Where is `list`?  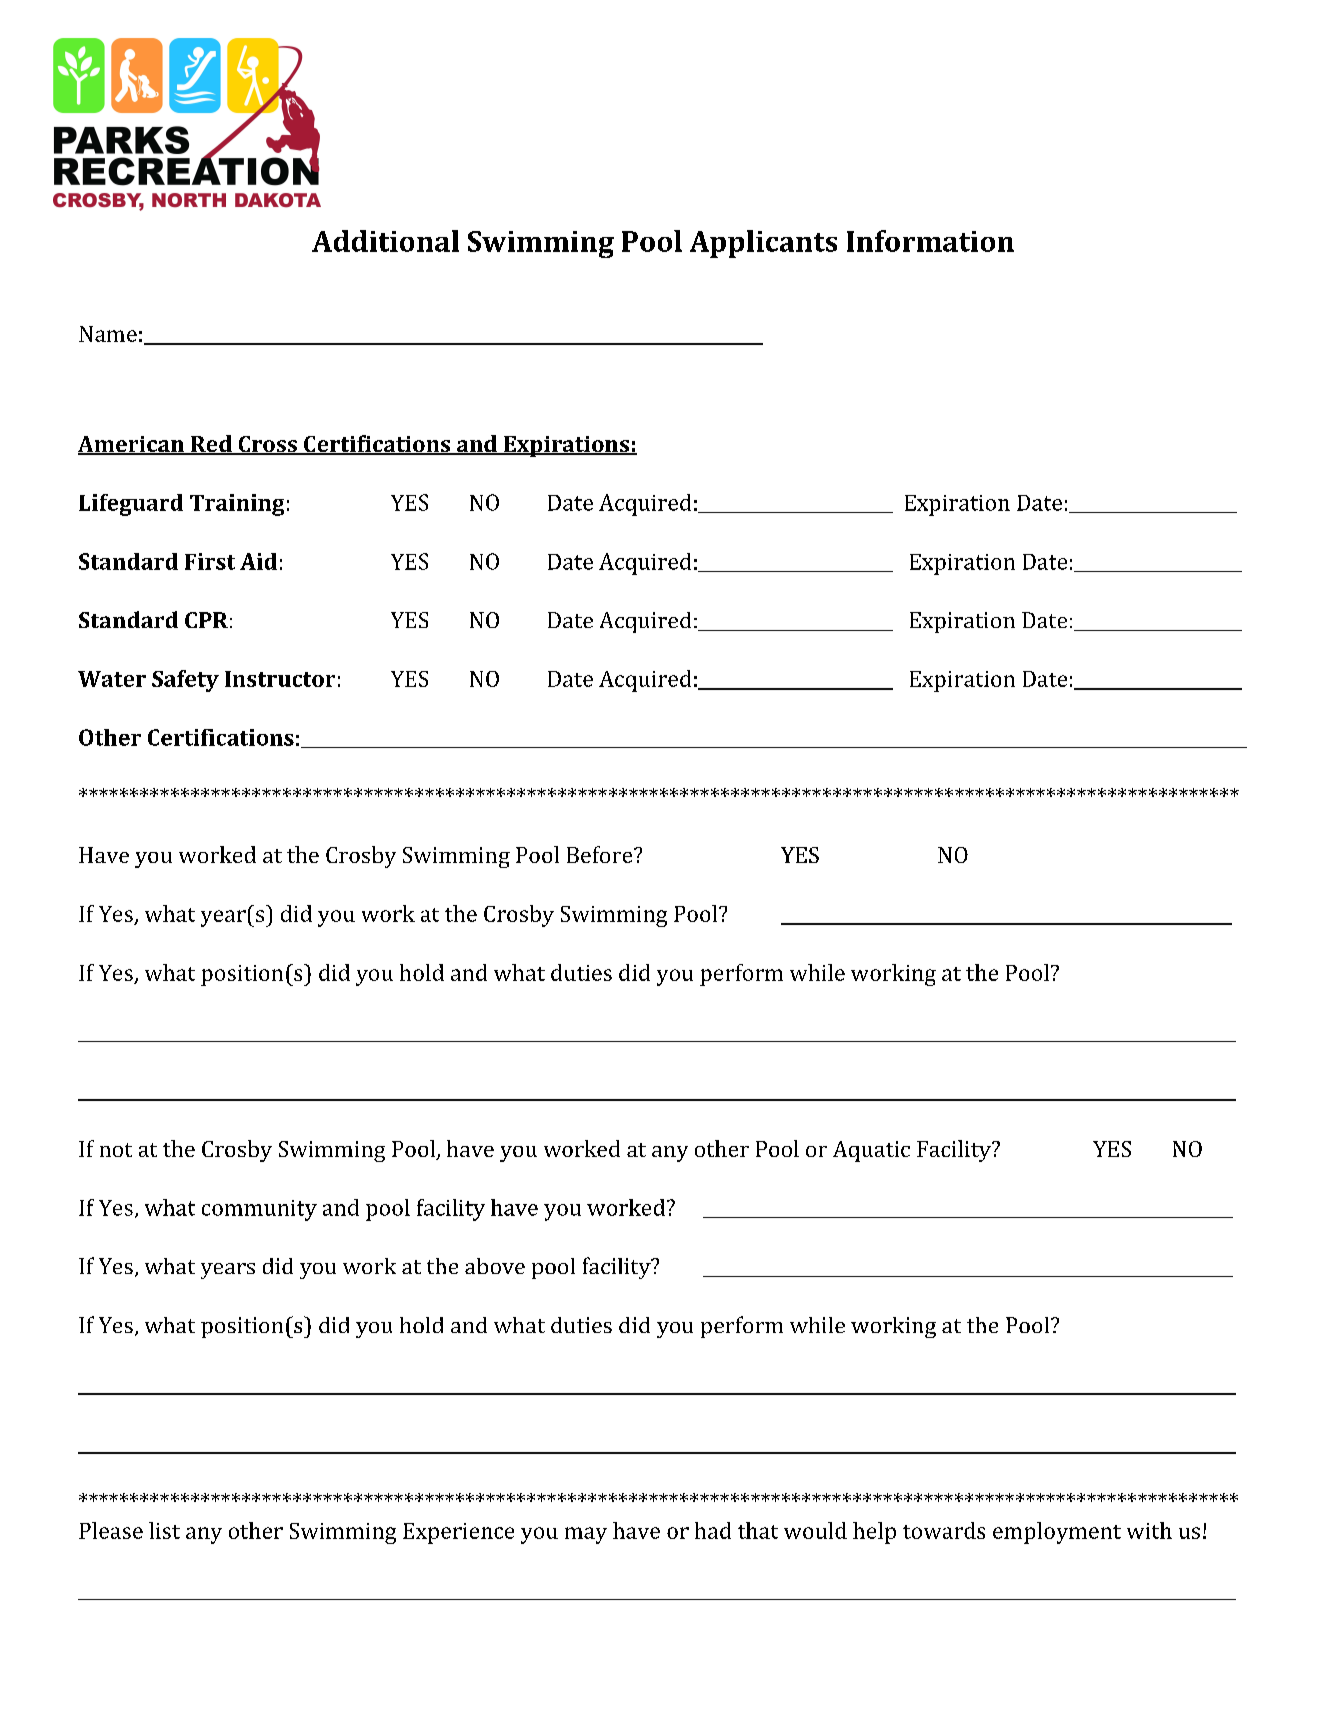
list is located at coordinates (164, 1530).
